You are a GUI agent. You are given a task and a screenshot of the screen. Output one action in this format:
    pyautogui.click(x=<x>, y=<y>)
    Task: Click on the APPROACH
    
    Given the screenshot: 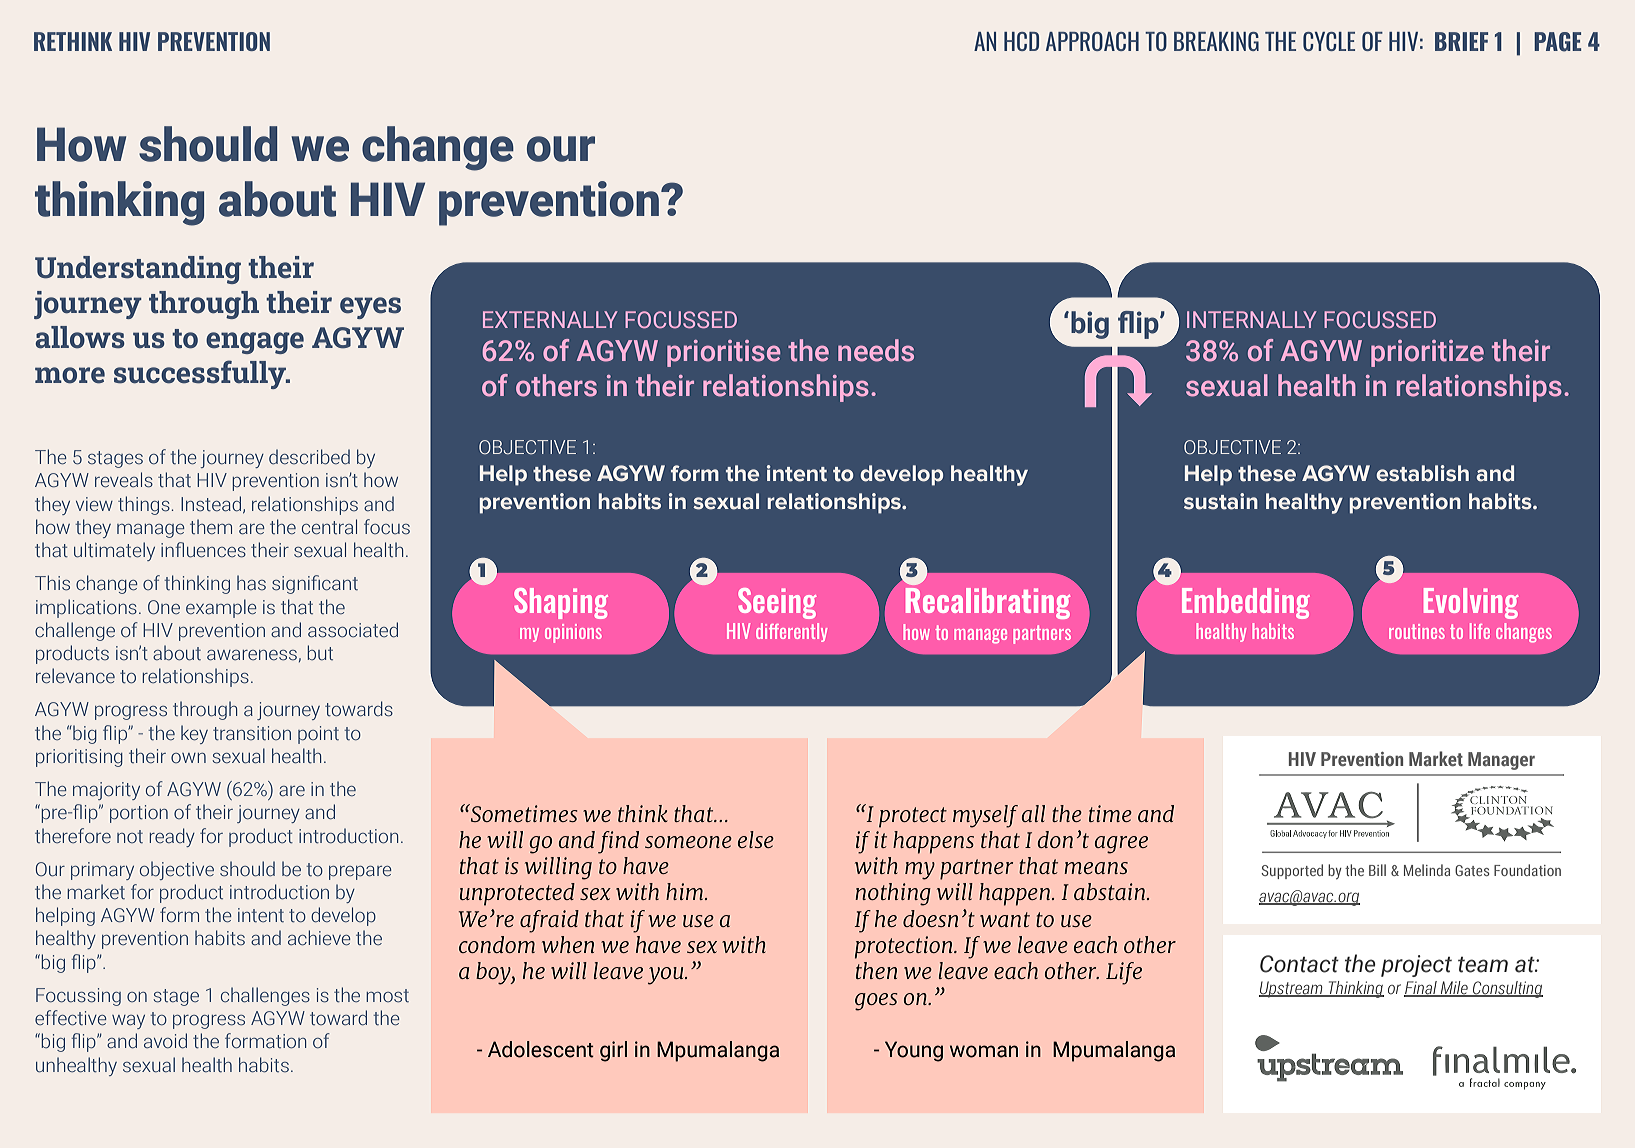 What is the action you would take?
    pyautogui.click(x=1092, y=41)
